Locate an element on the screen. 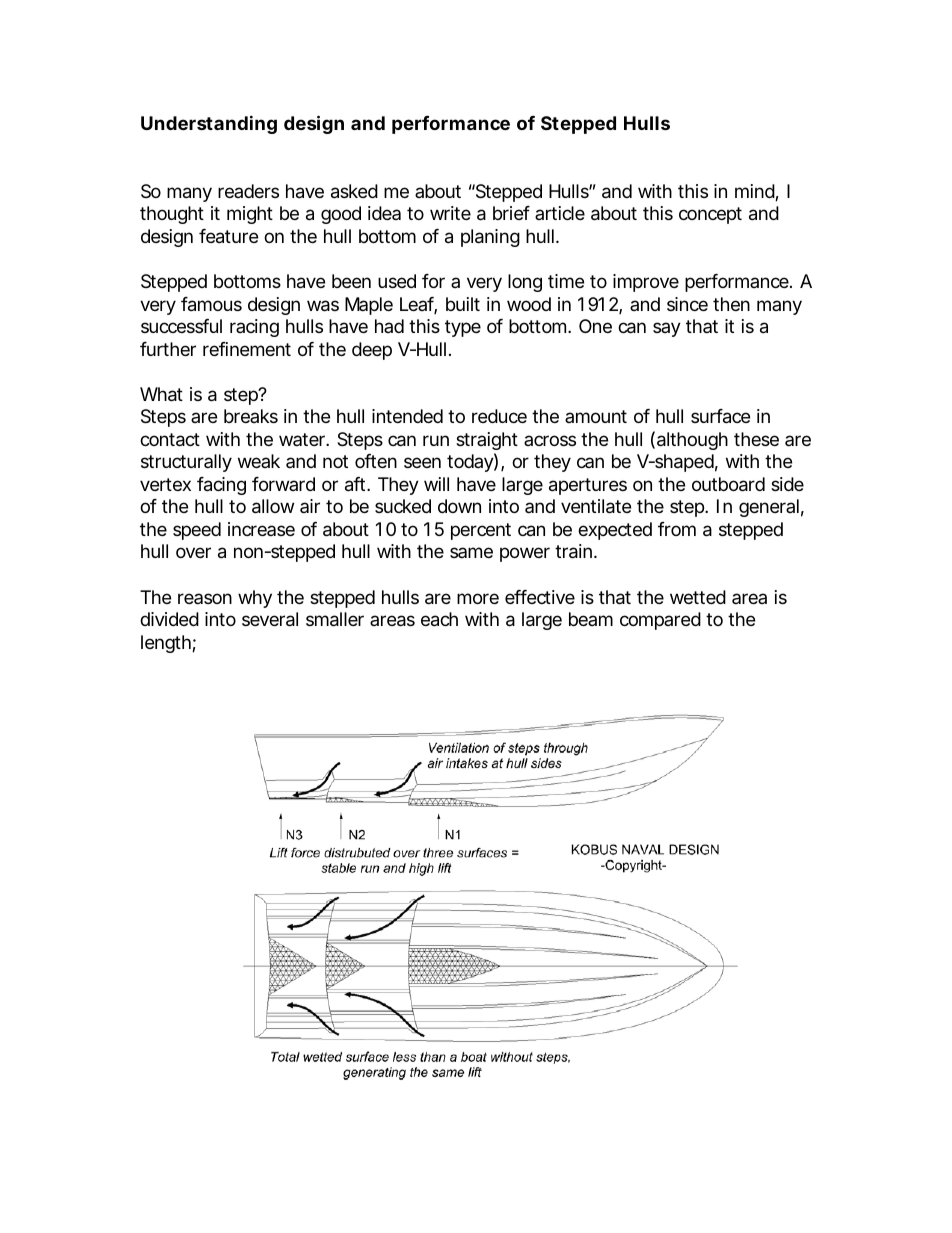  Understanding is located at coordinates (209, 124).
